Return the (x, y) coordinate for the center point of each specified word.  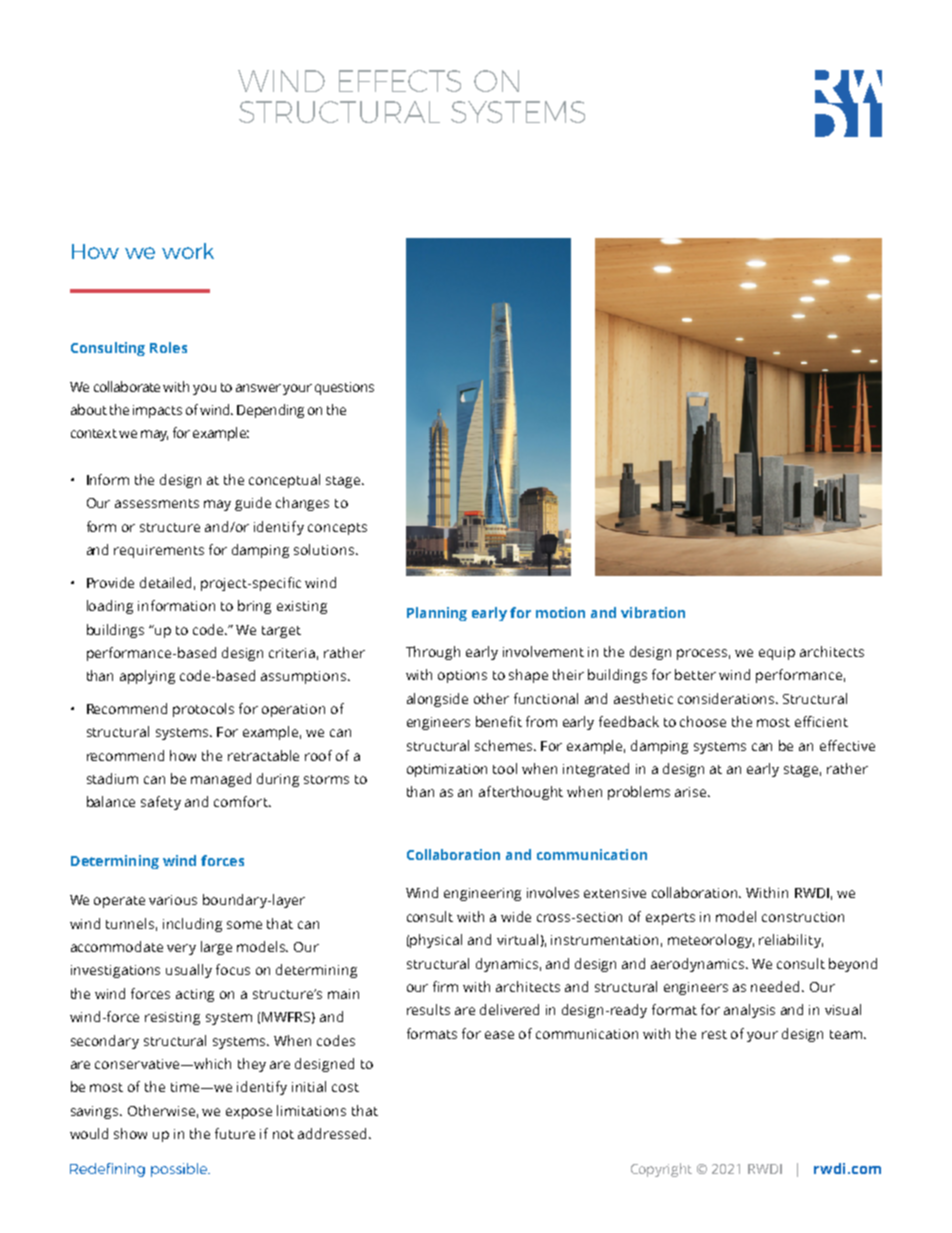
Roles (168, 347)
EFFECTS (400, 81)
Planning (437, 614)
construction (803, 917)
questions (344, 388)
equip (777, 653)
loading (110, 607)
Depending (270, 411)
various (173, 900)
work (188, 251)
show (130, 1133)
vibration (653, 612)
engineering (482, 894)
